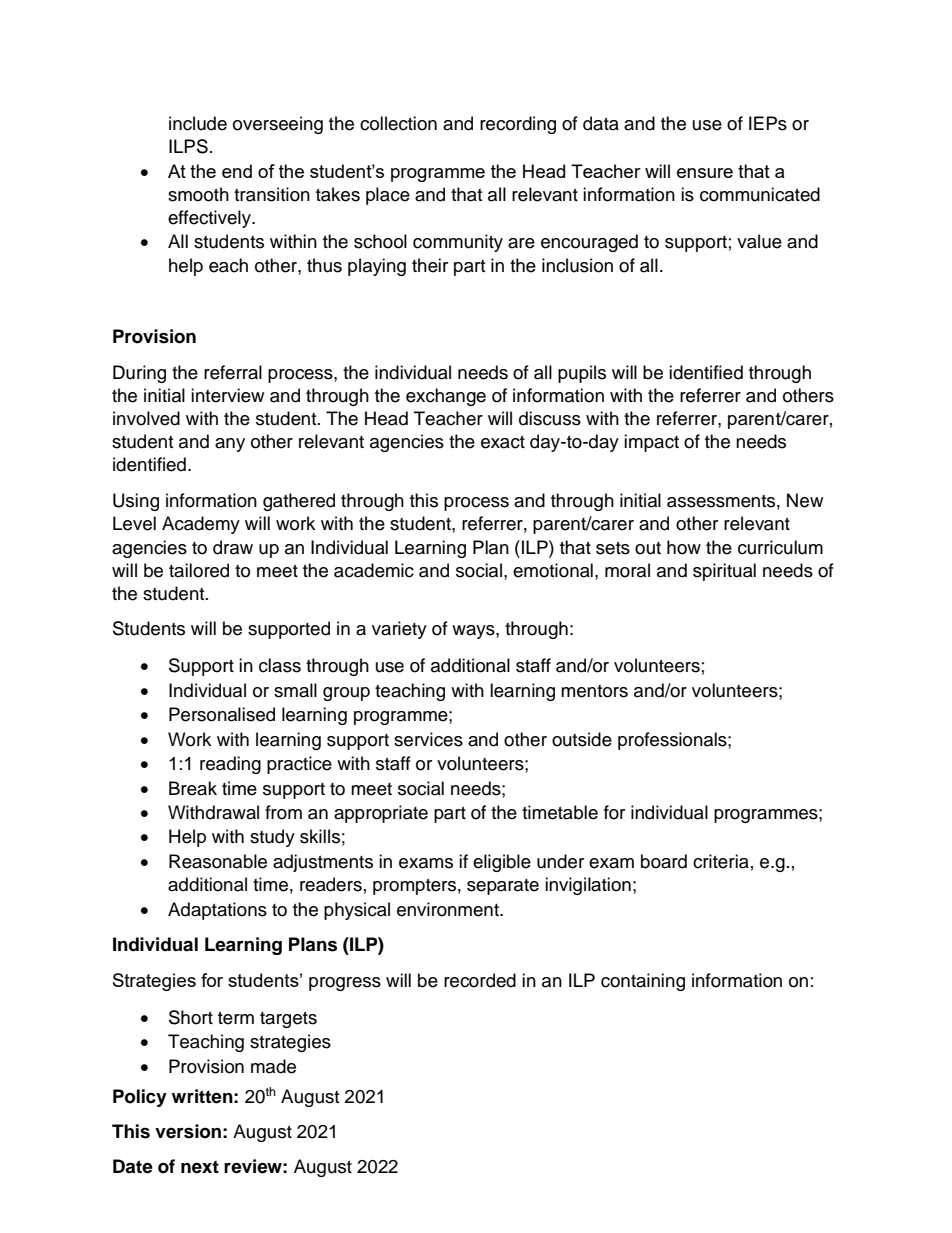 Image resolution: width=952 pixels, height=1233 pixels. I want to click on impact, so click(651, 443).
